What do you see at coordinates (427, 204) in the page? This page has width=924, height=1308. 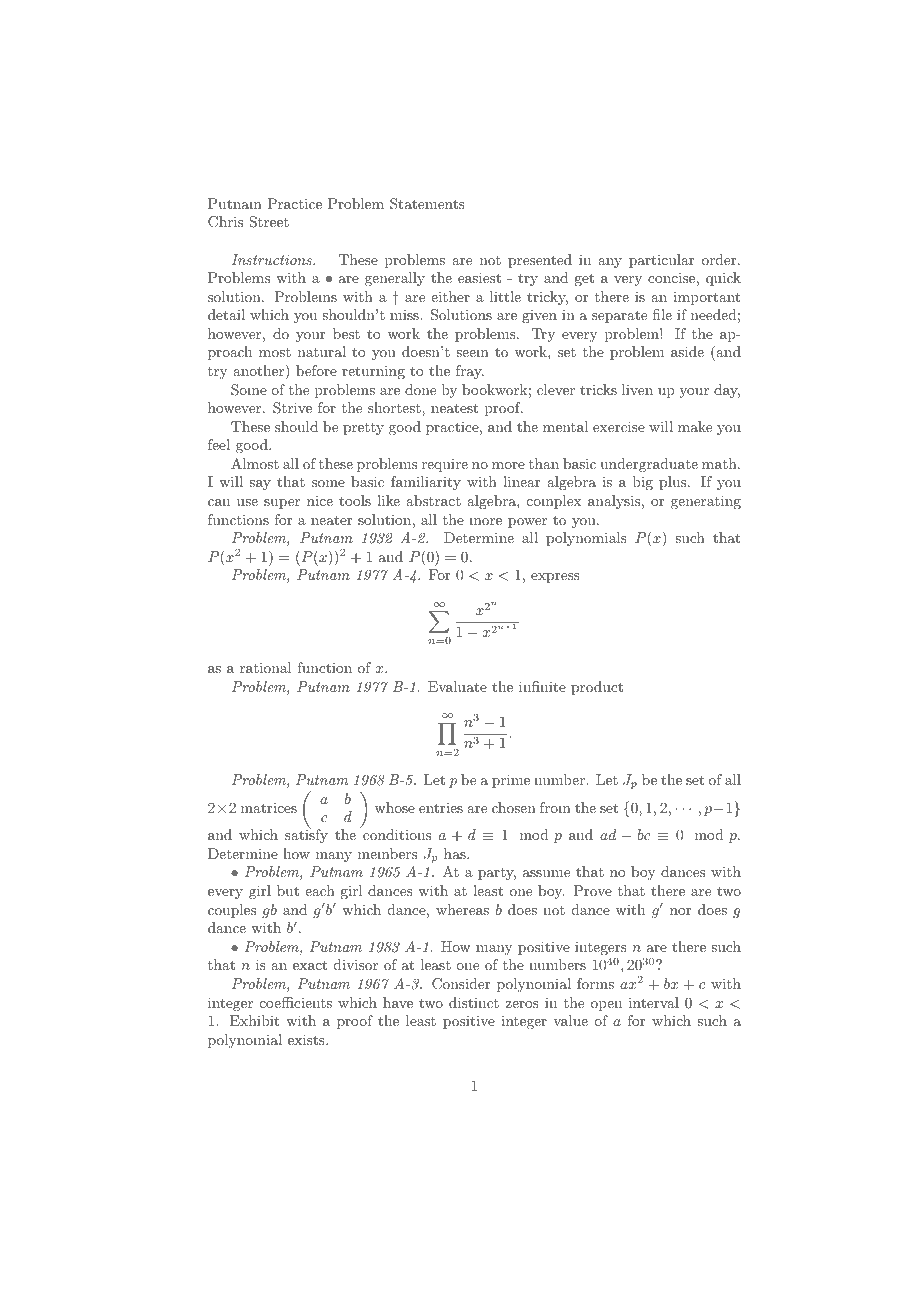 I see `Statements` at bounding box center [427, 204].
